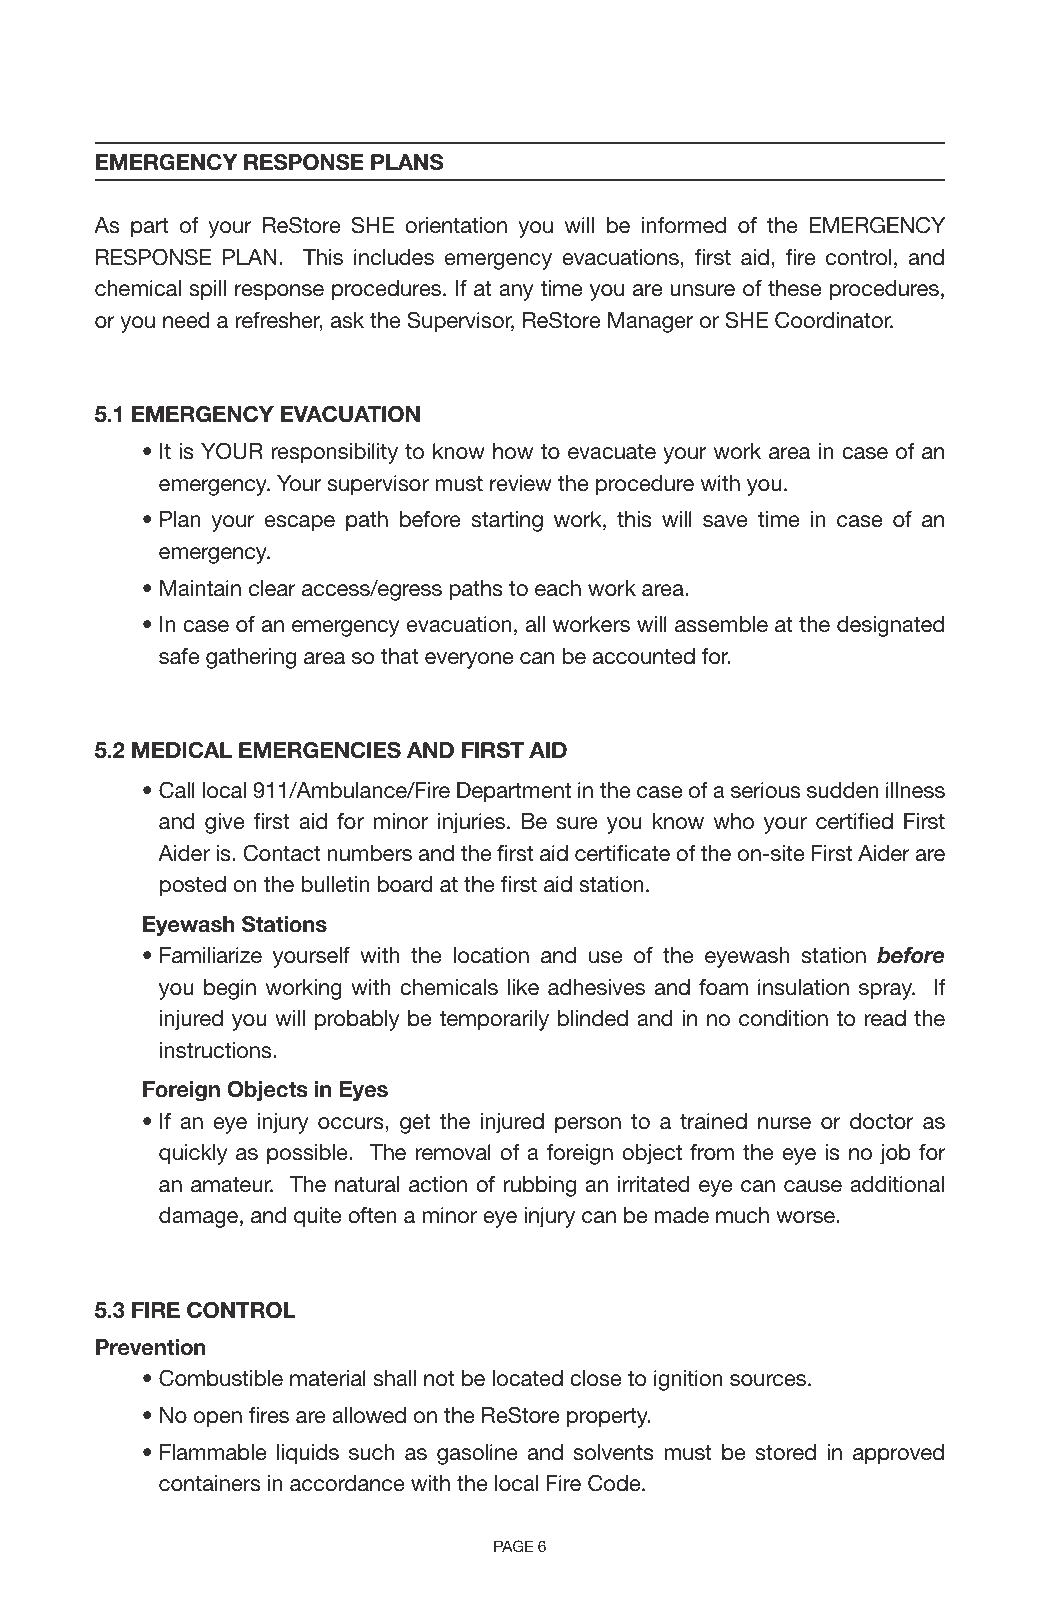  What do you see at coordinates (193, 886) in the screenshot?
I see `posted` at bounding box center [193, 886].
